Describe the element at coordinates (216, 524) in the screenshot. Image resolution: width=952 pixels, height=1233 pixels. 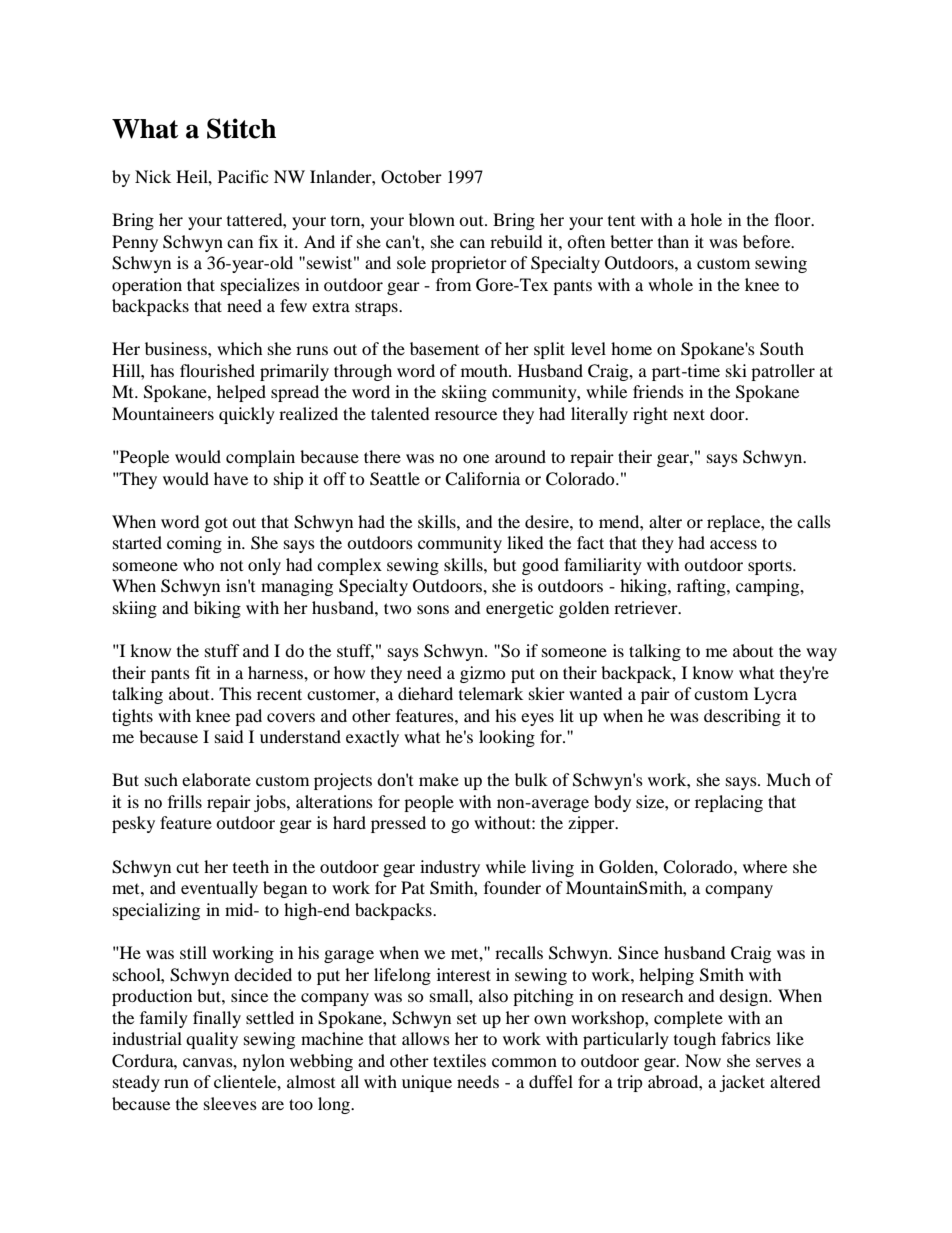
I see `got` at that location.
